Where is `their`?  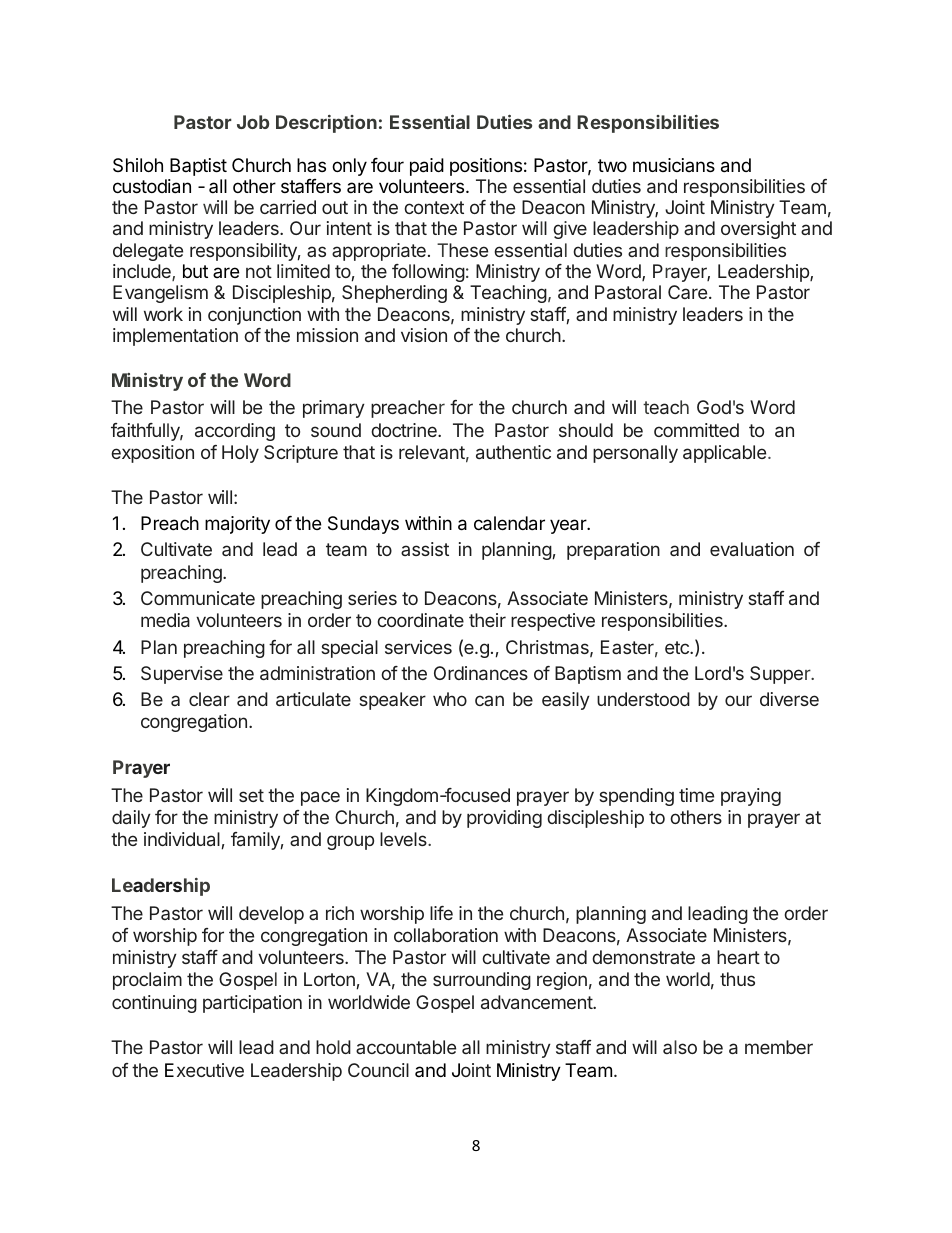
their is located at coordinates (487, 620).
